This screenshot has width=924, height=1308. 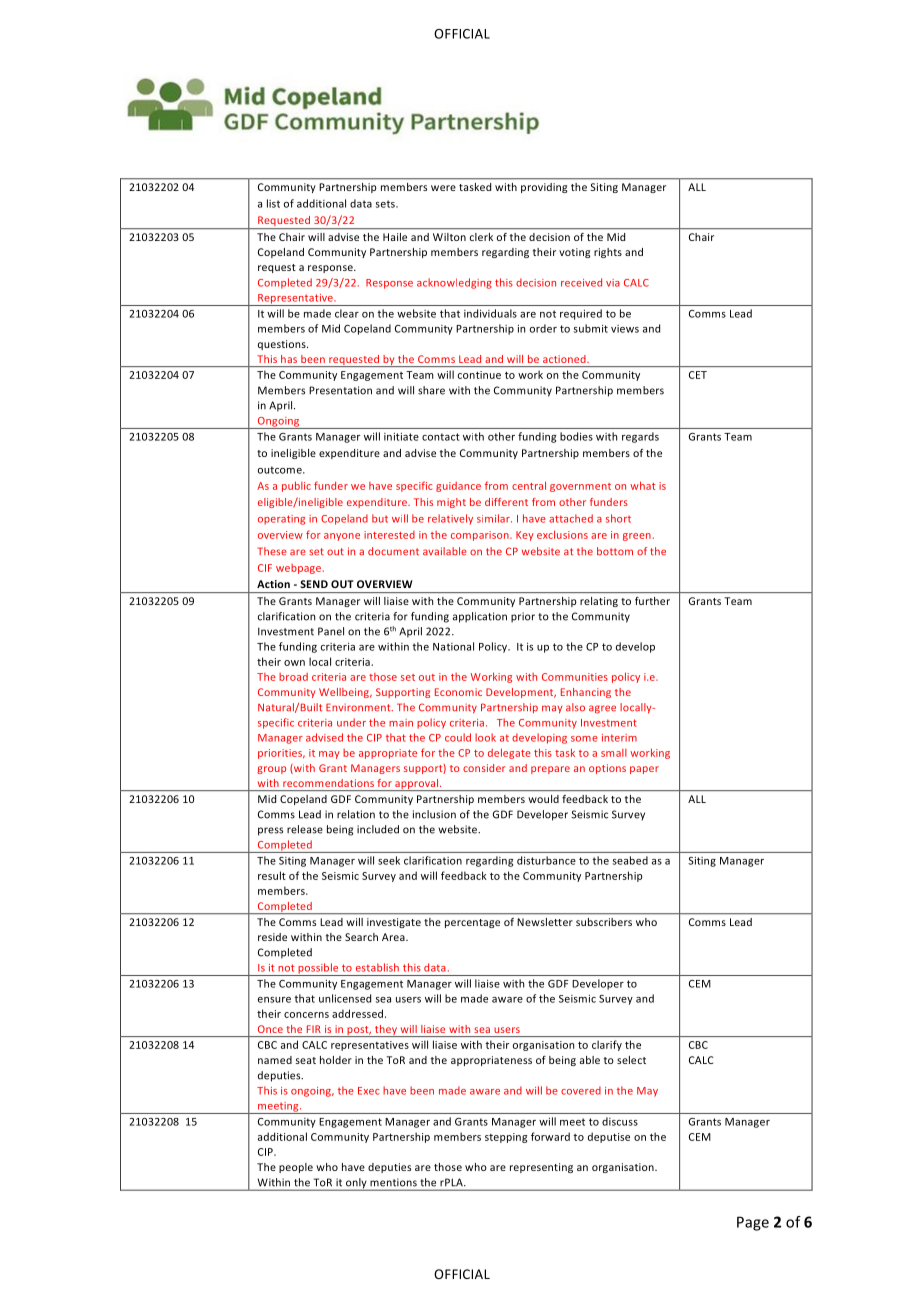 What do you see at coordinates (296, 486) in the screenshot?
I see `public` at bounding box center [296, 486].
